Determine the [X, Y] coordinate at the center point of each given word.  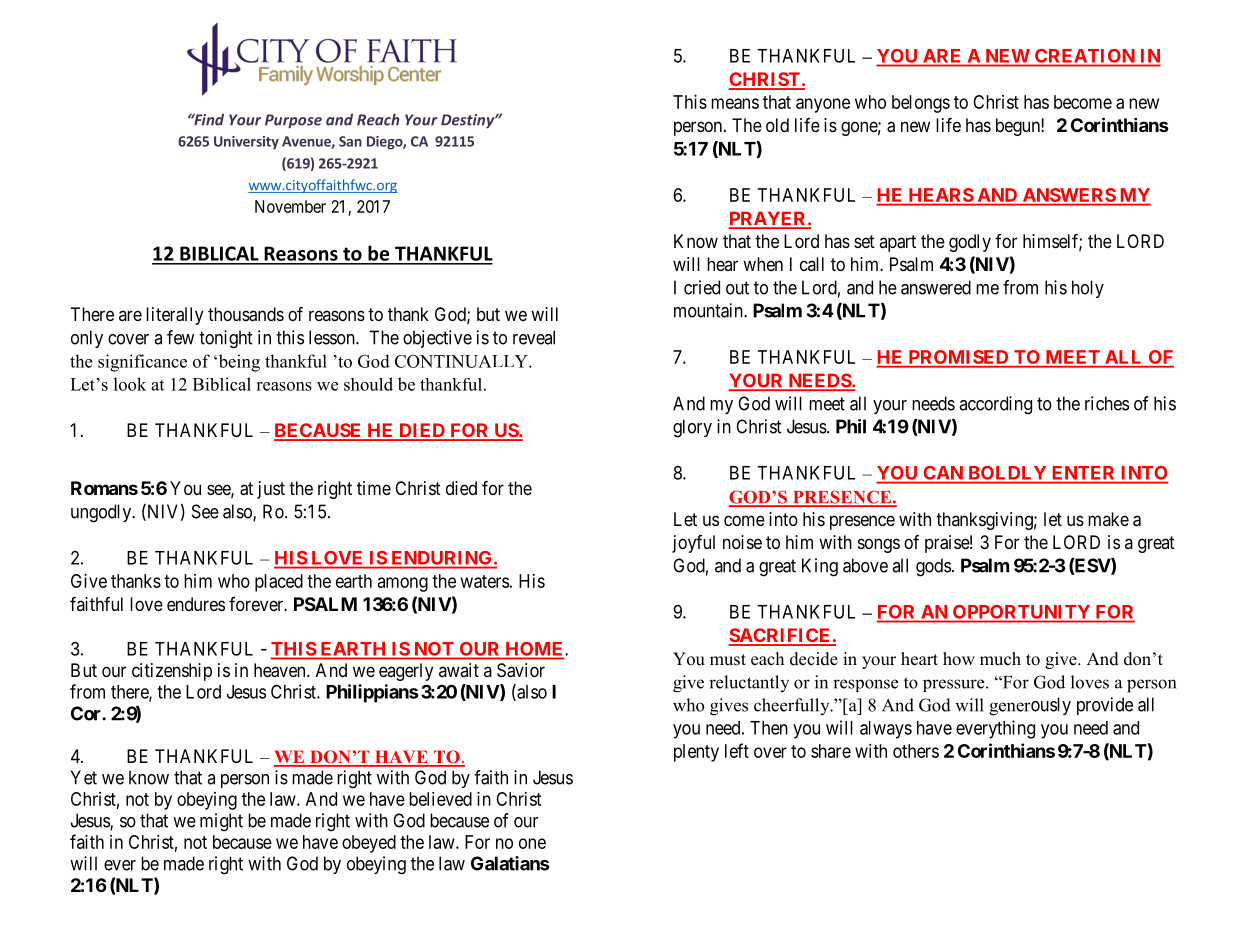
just [271, 490]
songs [879, 545]
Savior [521, 670]
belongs [921, 104]
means [735, 103]
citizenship [172, 672]
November [290, 206]
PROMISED [958, 358]
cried [702, 287]
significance [142, 363]
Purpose [293, 121]
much [1000, 659]
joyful [693, 544]
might [221, 822]
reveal [534, 337]
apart [897, 243]
